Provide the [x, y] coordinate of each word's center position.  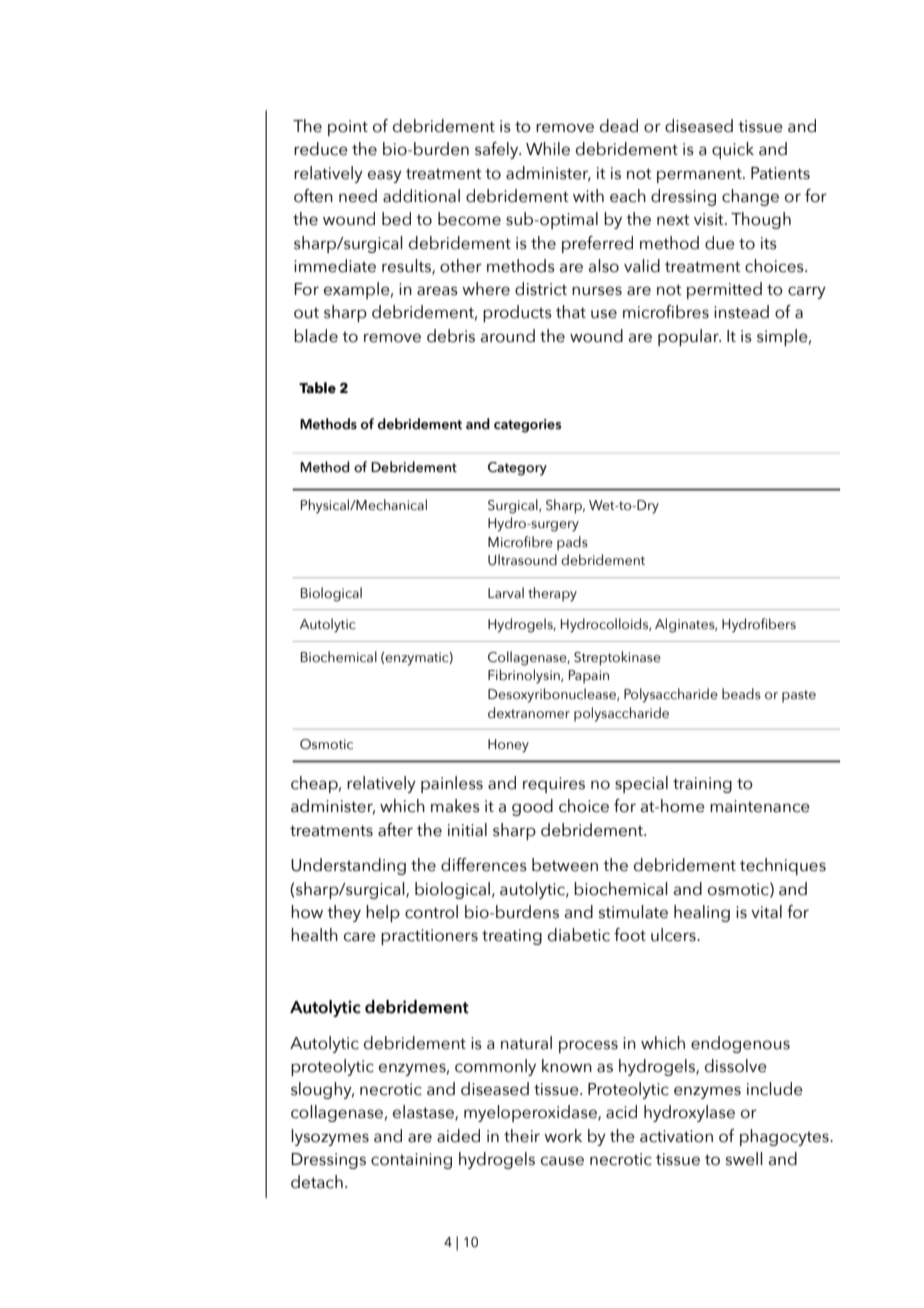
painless [452, 784]
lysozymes [330, 1137]
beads [741, 694]
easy [385, 176]
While [548, 149]
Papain [589, 677]
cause [562, 1161]
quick [733, 150]
